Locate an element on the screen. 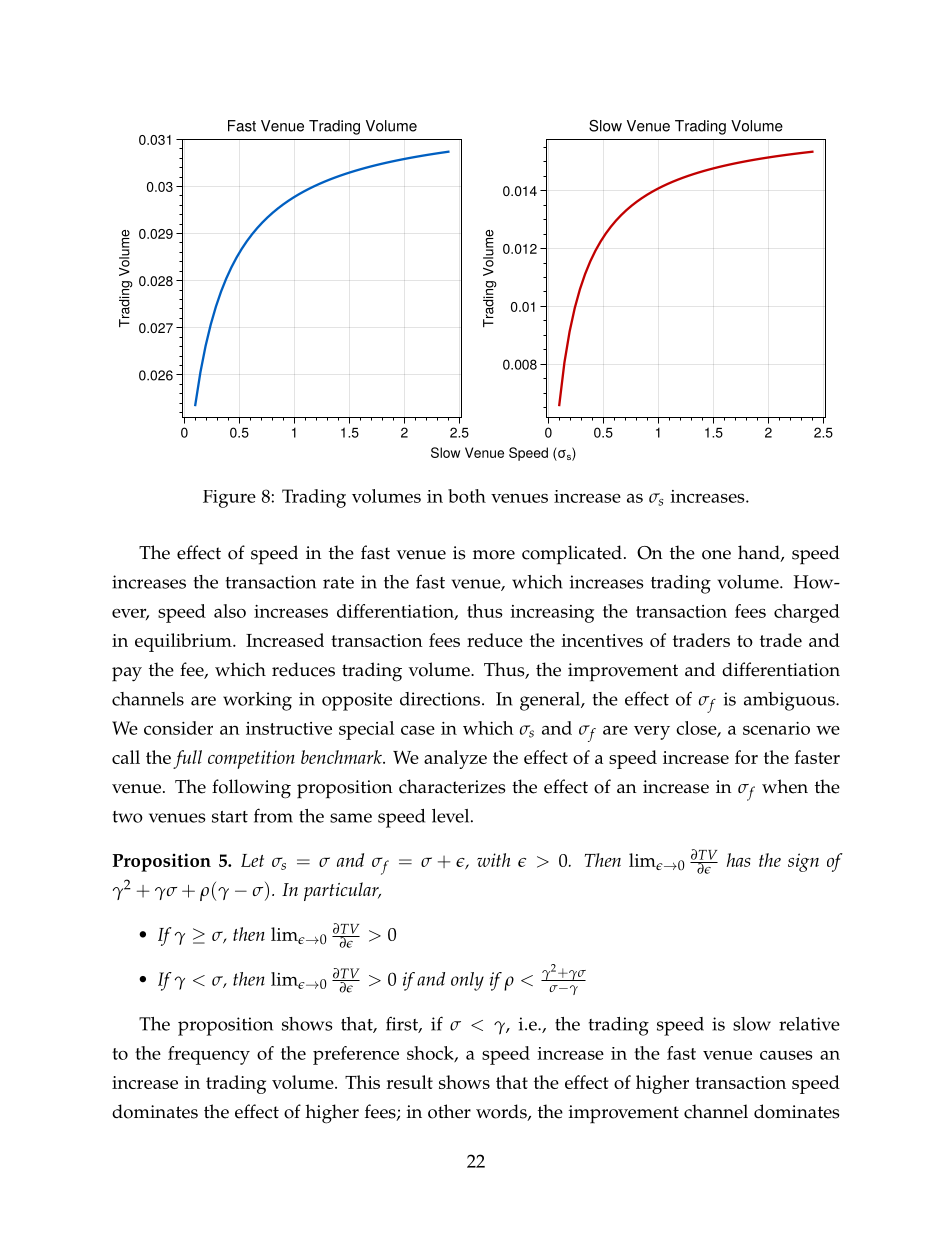 The width and height of the screenshot is (952, 1233). frequency is located at coordinates (209, 1055).
